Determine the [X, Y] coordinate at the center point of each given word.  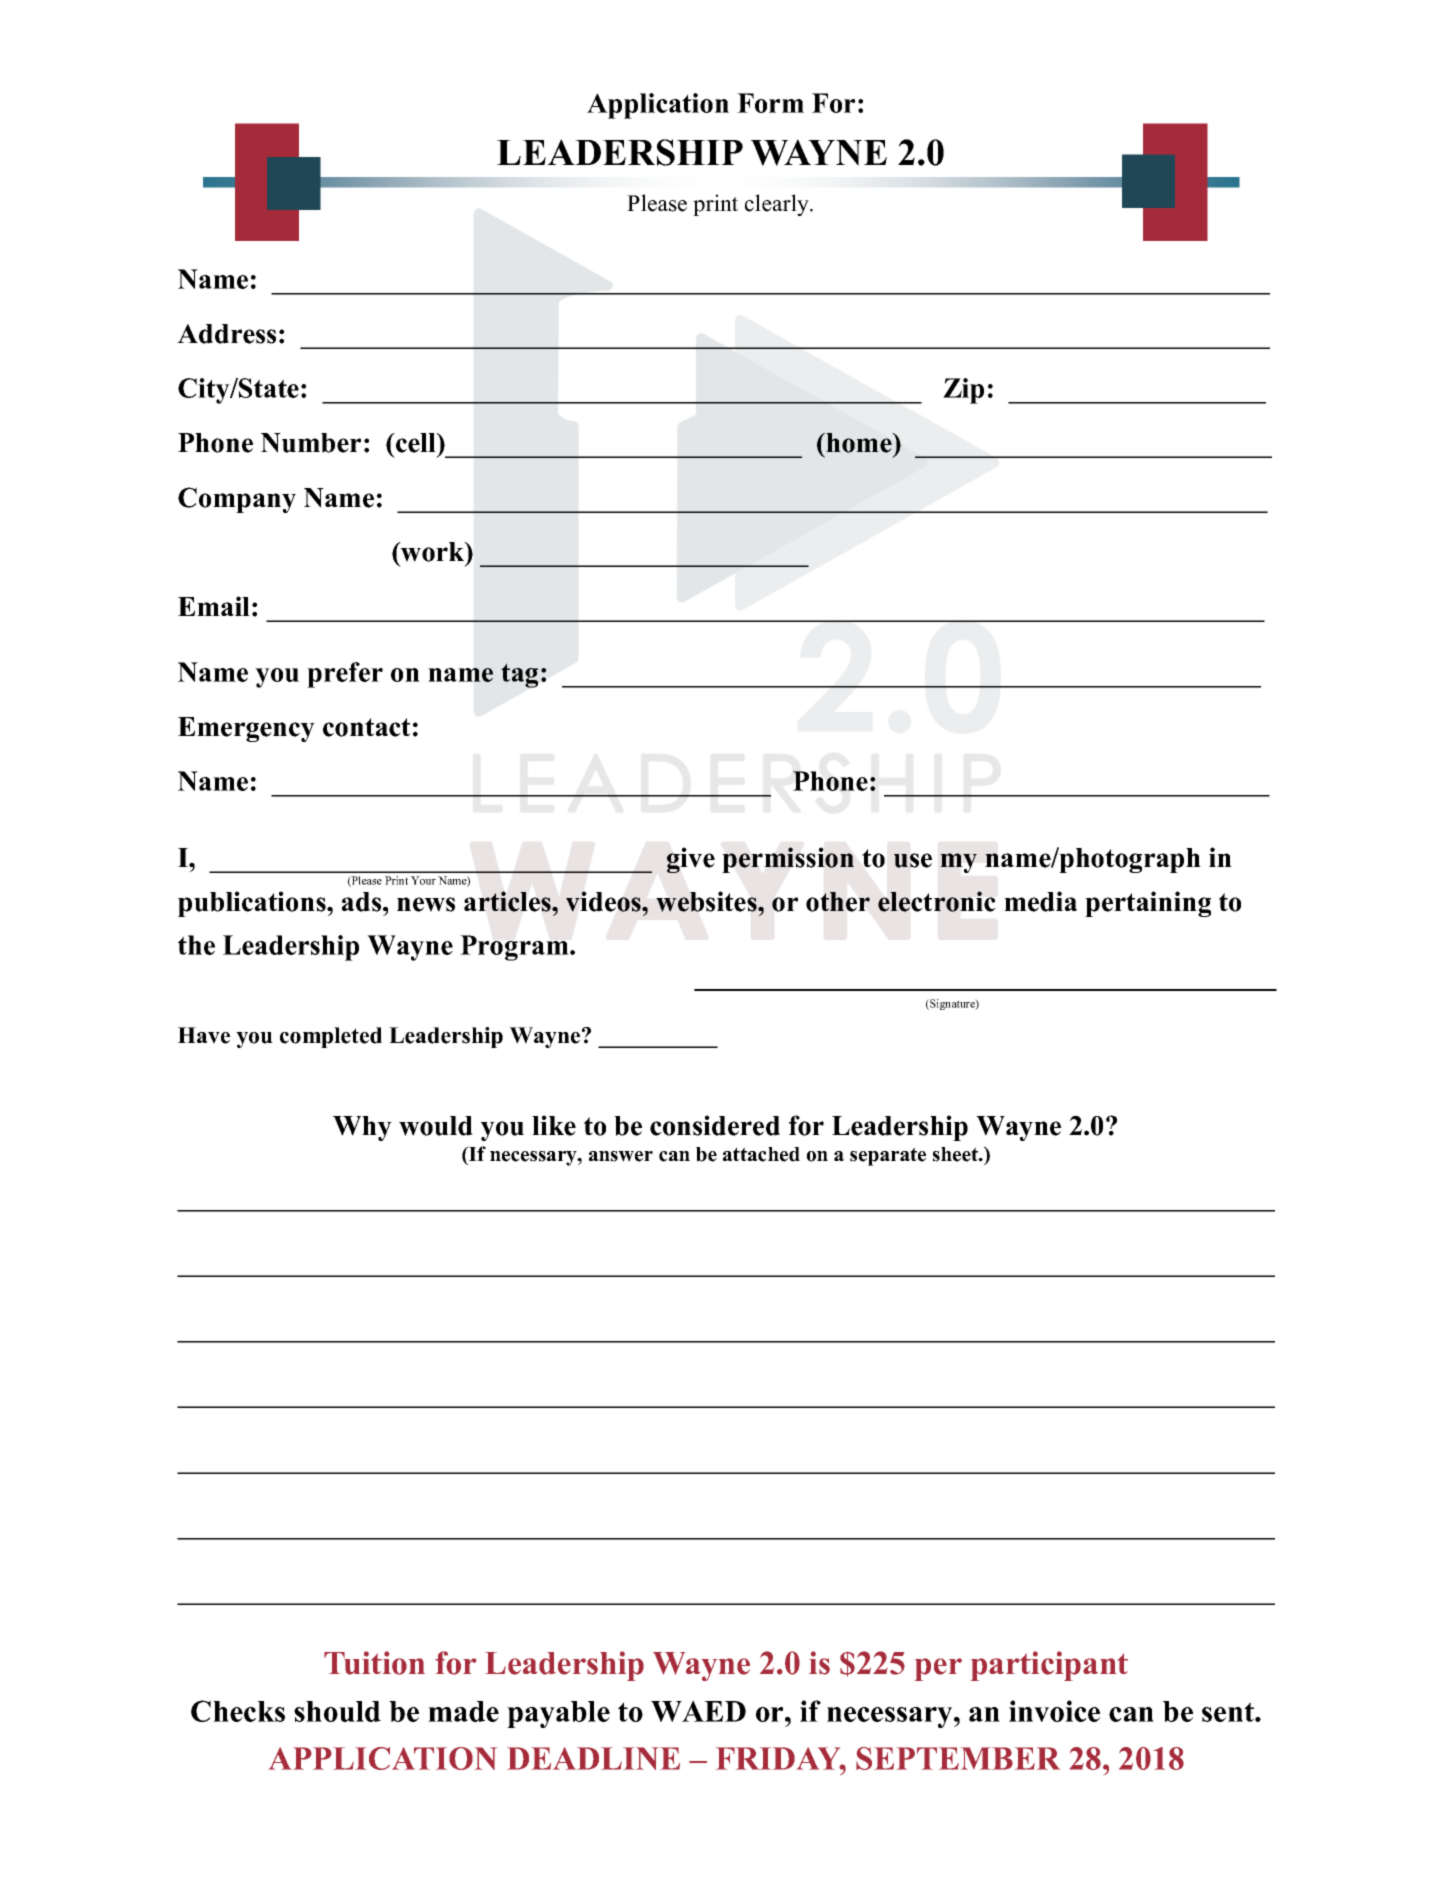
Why [362, 1128]
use [913, 860]
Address [226, 334]
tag [519, 675]
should [337, 1711]
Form [770, 103]
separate [888, 1156]
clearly [778, 205]
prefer [345, 675]
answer [621, 1156]
